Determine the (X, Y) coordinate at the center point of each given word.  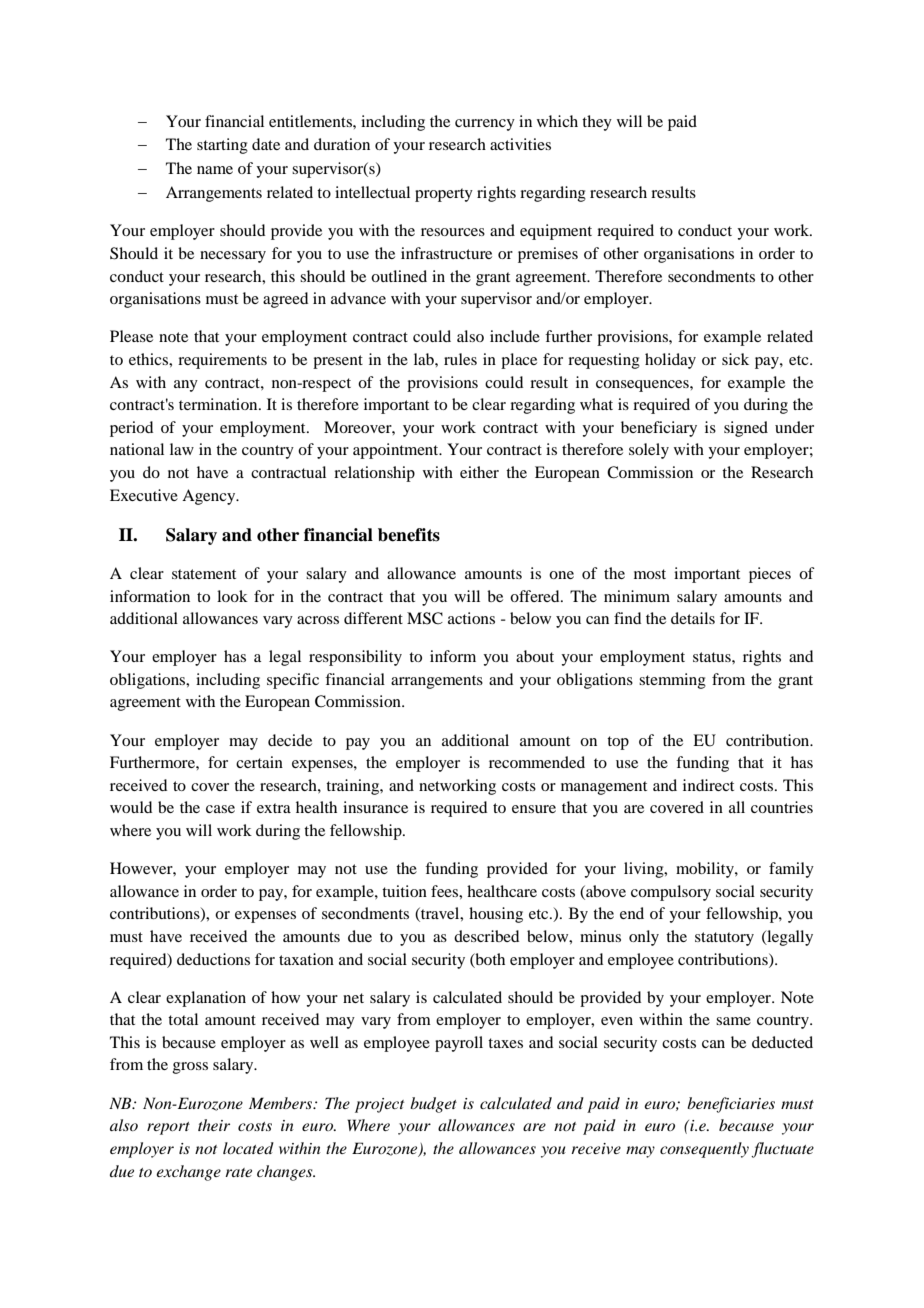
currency (485, 125)
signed (746, 429)
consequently (704, 1150)
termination (219, 404)
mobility (706, 870)
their (214, 1125)
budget (433, 1105)
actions (471, 618)
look (232, 596)
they (597, 123)
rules (460, 359)
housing (496, 915)
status (713, 657)
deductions (213, 959)
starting (222, 146)
